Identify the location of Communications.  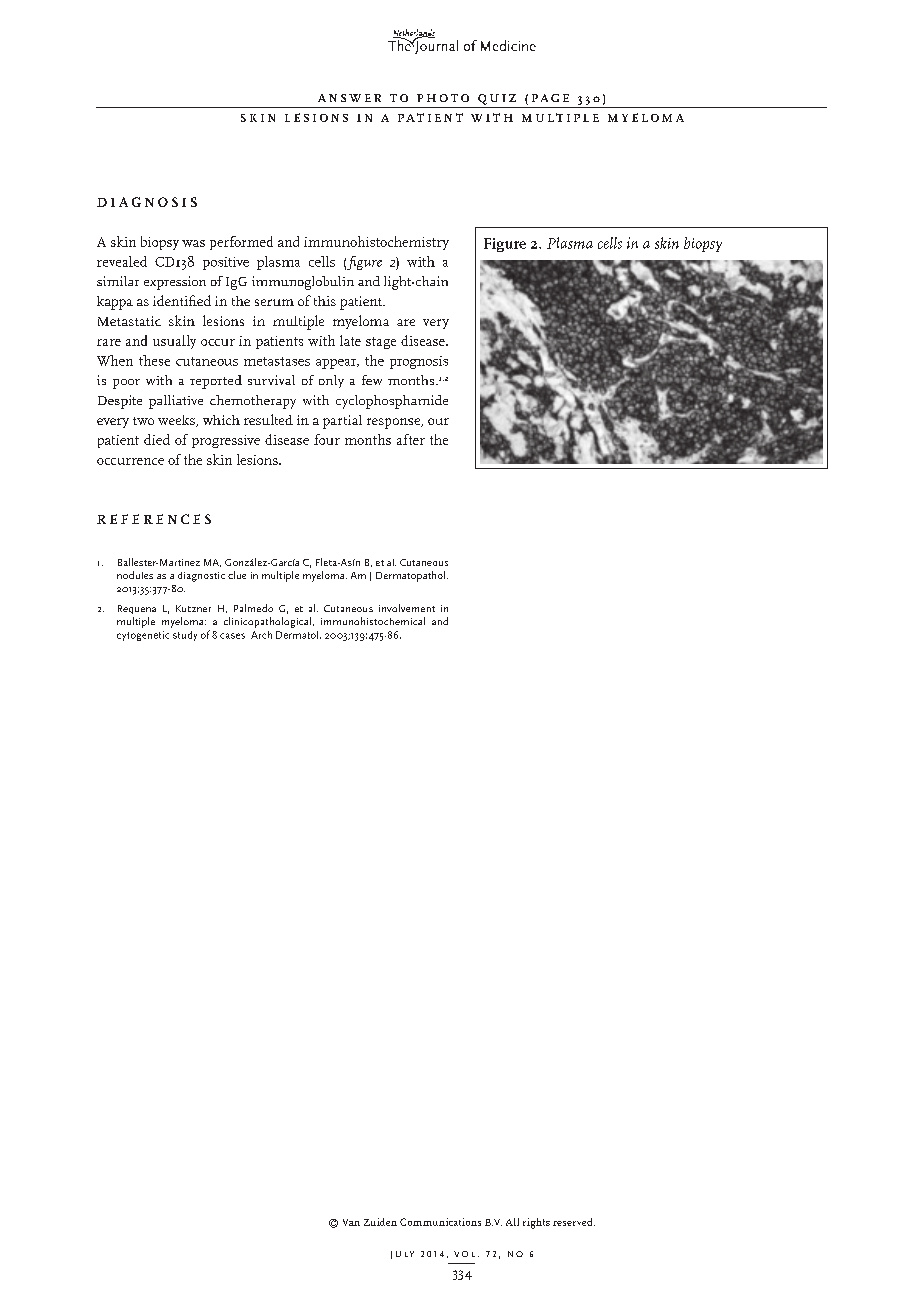
(440, 1222).
